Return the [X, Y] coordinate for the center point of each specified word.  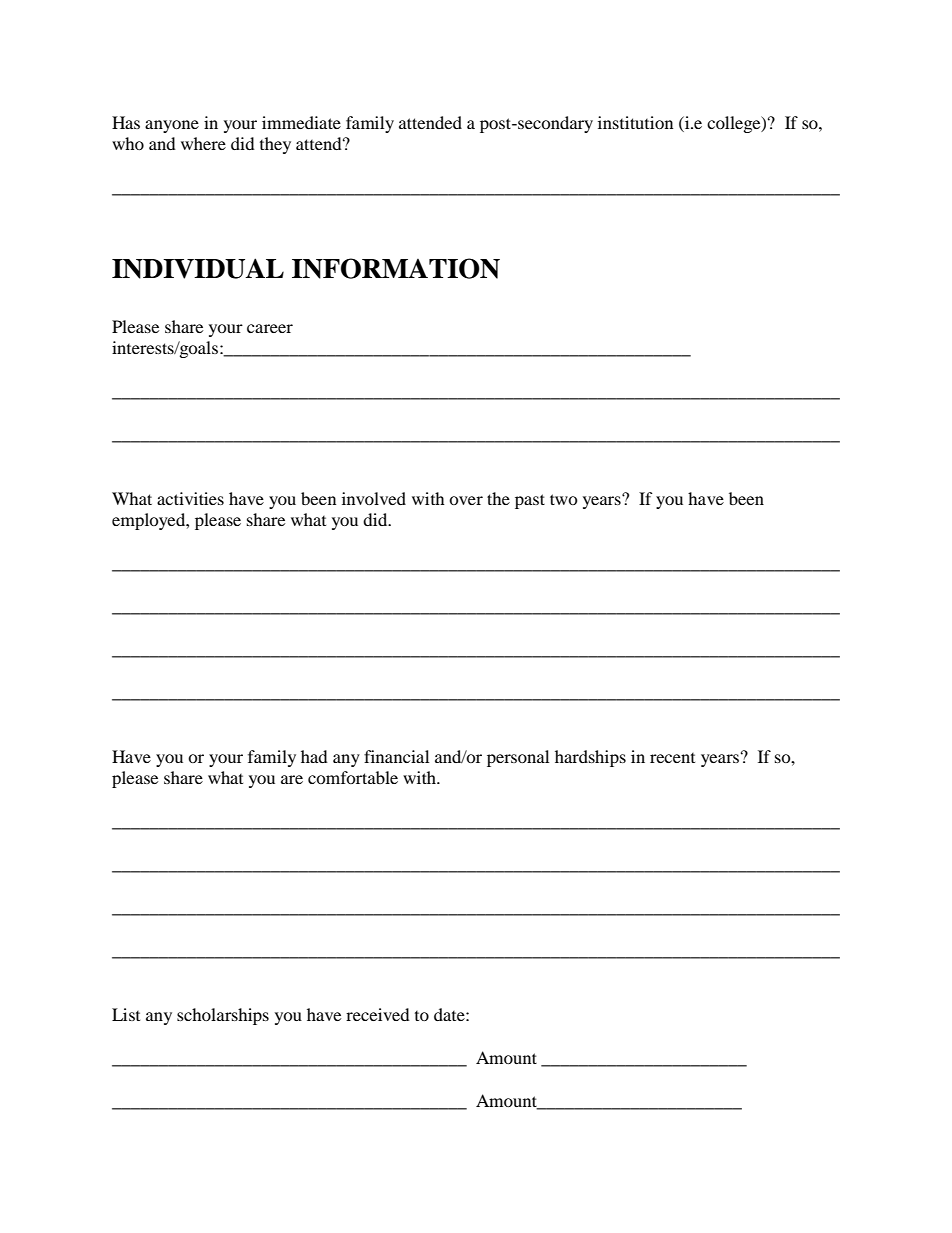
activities [190, 498]
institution [635, 122]
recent [672, 758]
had [314, 756]
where [203, 143]
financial [396, 756]
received [378, 1014]
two [564, 499]
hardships [590, 758]
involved [374, 498]
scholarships [223, 1016]
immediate [301, 122]
